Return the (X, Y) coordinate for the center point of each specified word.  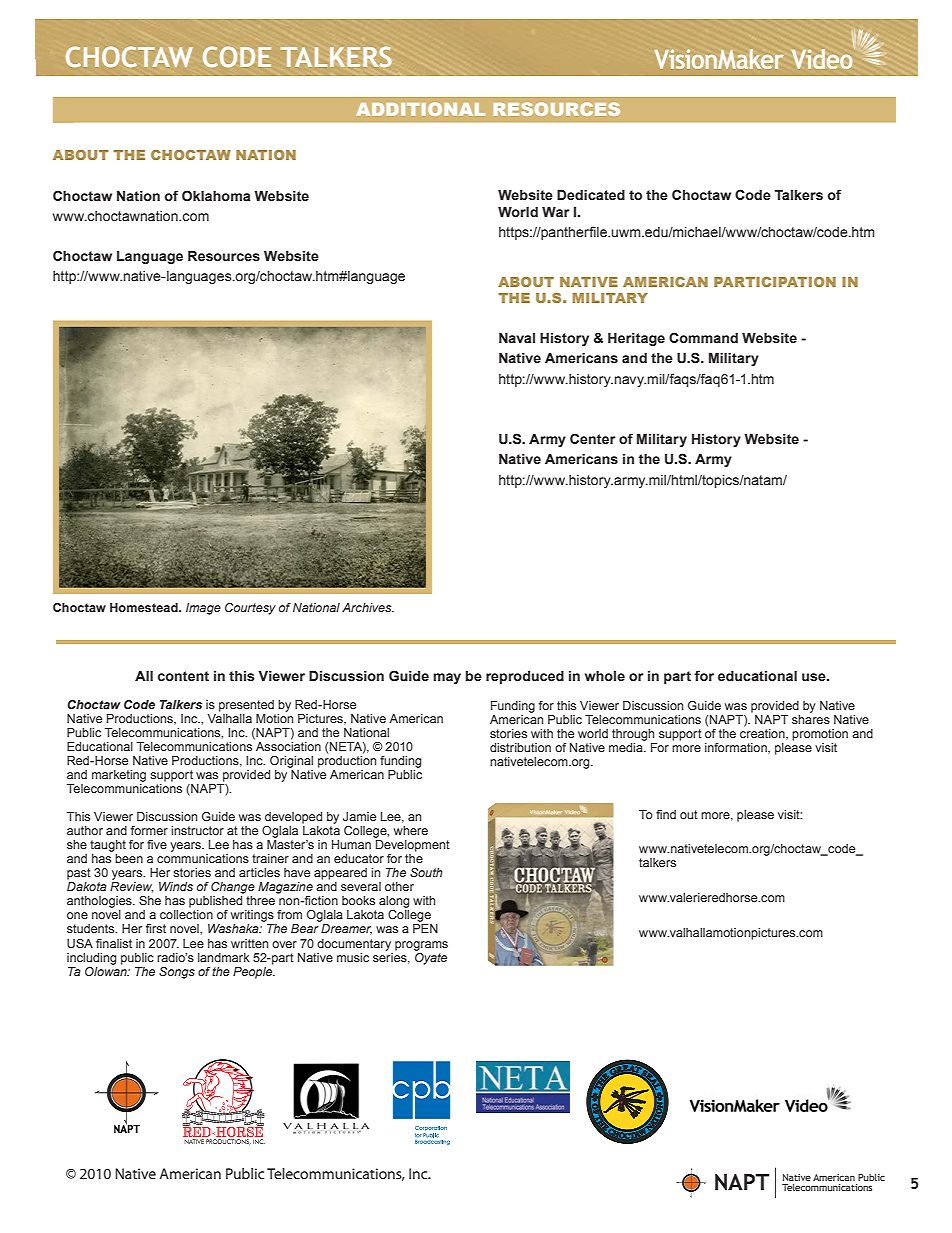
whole (605, 676)
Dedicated (591, 195)
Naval (517, 338)
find (666, 814)
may (447, 678)
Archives (368, 607)
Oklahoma (216, 195)
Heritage (636, 339)
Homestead (145, 607)
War (555, 212)
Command (703, 337)
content (183, 676)
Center (592, 439)
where (411, 830)
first (156, 928)
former (149, 830)
